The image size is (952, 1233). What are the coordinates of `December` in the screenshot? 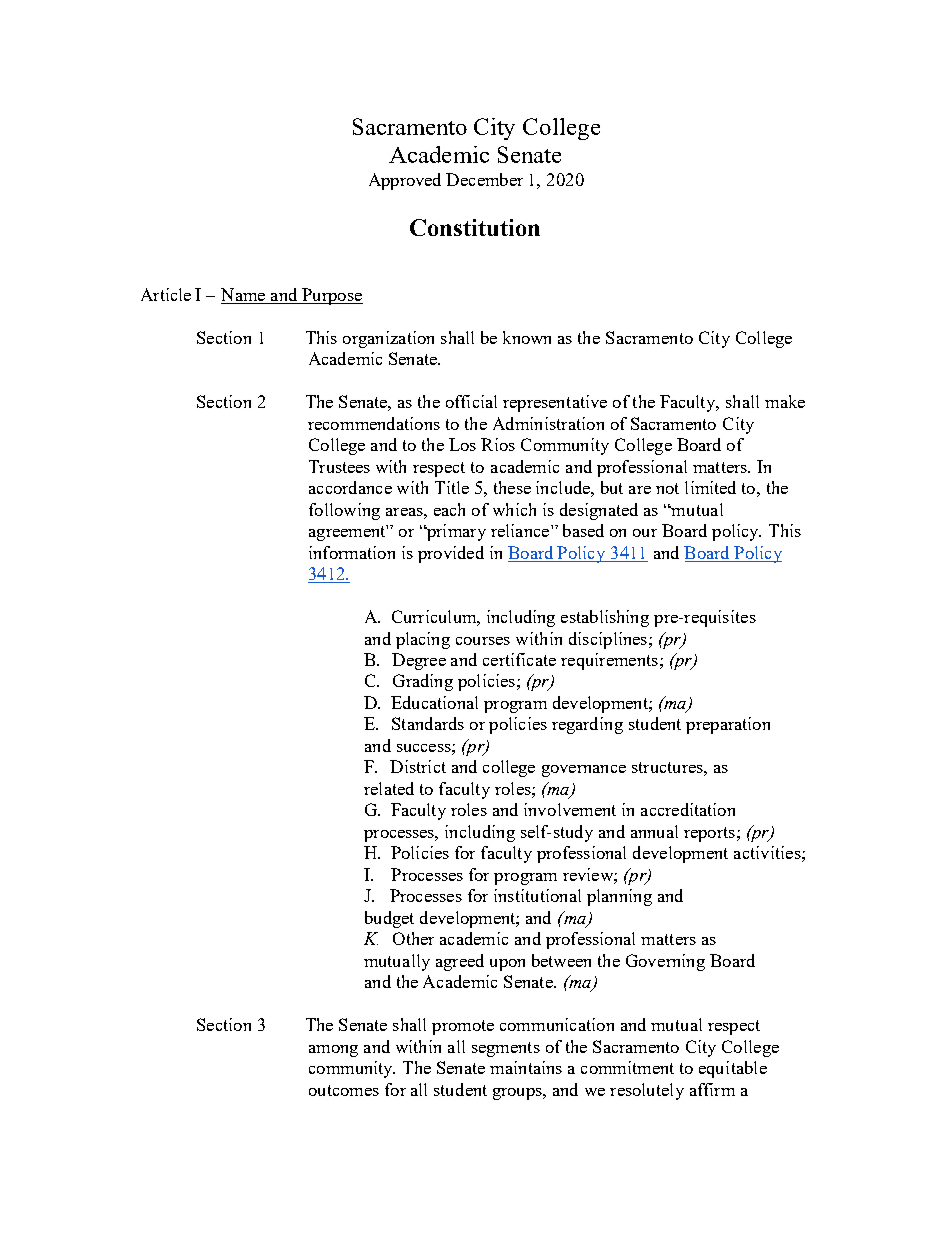 It's located at (484, 179).
